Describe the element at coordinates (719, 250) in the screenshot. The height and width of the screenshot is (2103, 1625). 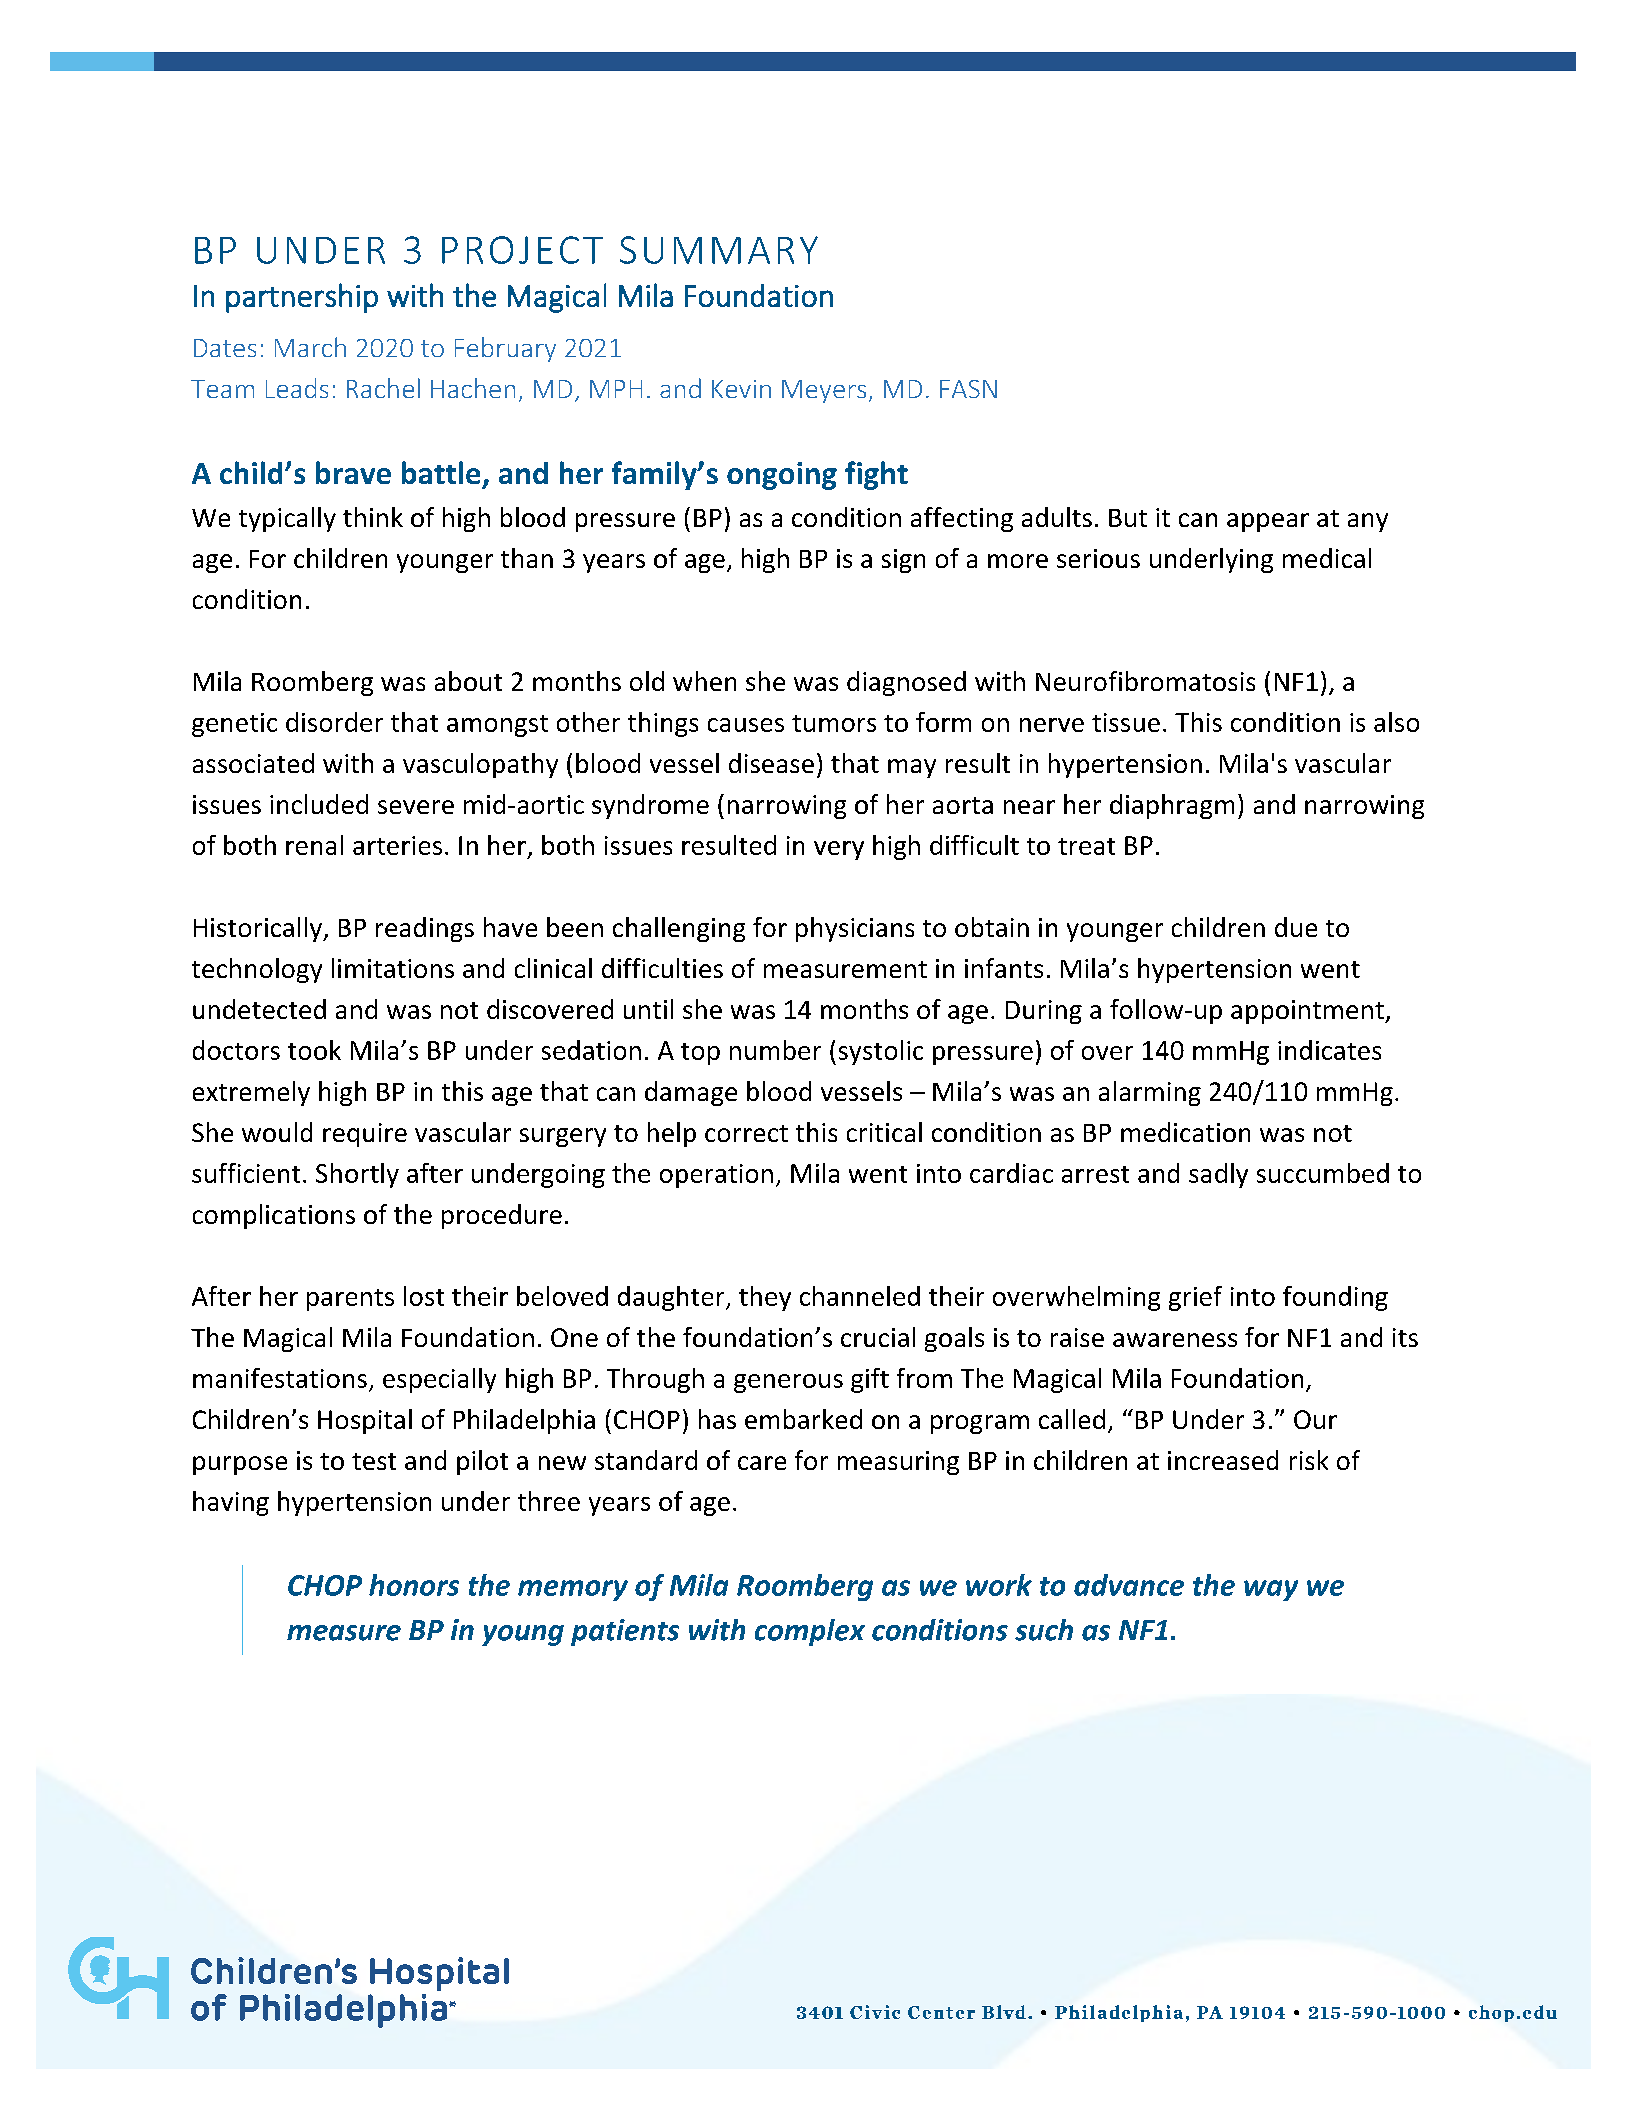
I see `SUMMARY` at that location.
